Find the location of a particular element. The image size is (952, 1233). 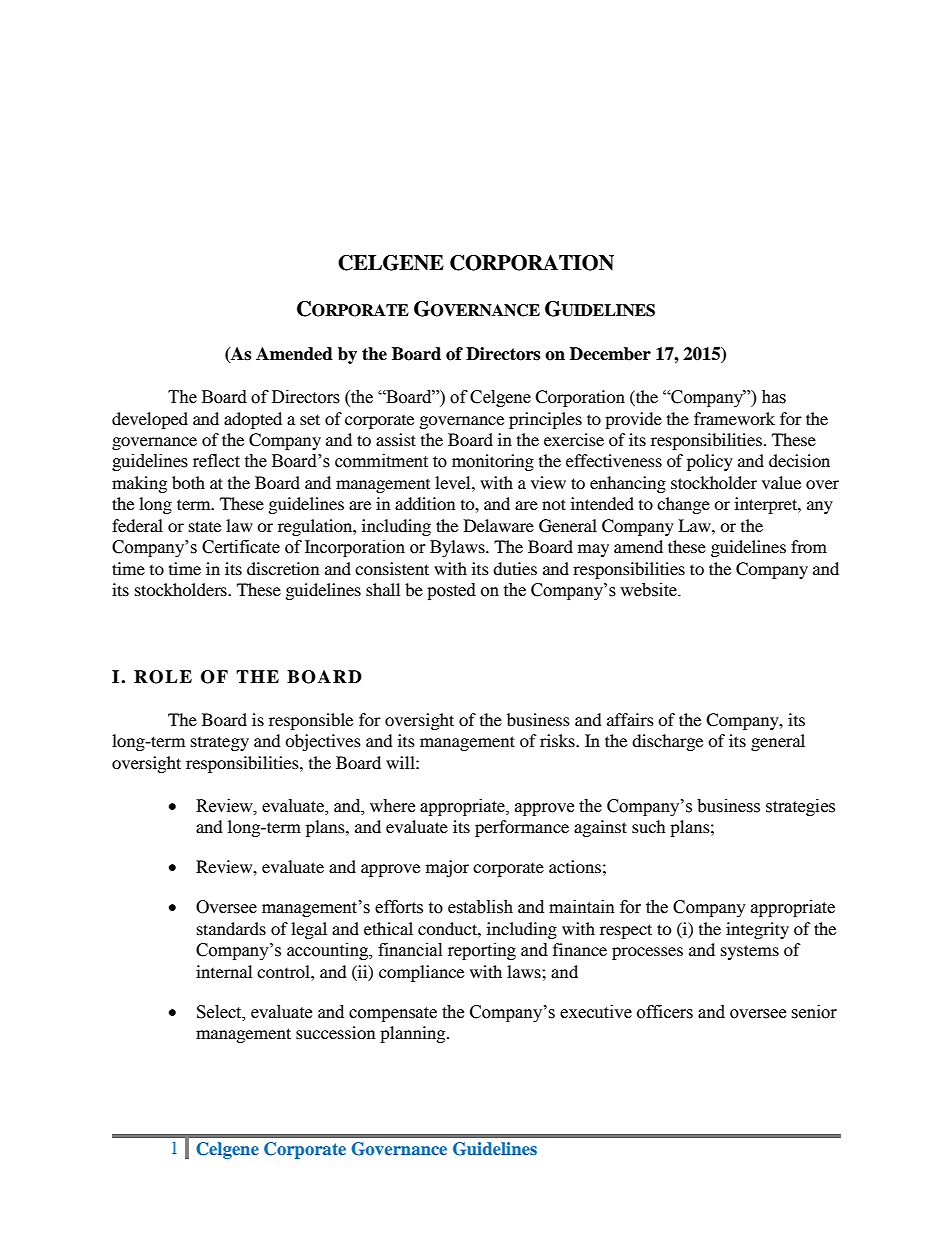

state is located at coordinates (205, 526).
